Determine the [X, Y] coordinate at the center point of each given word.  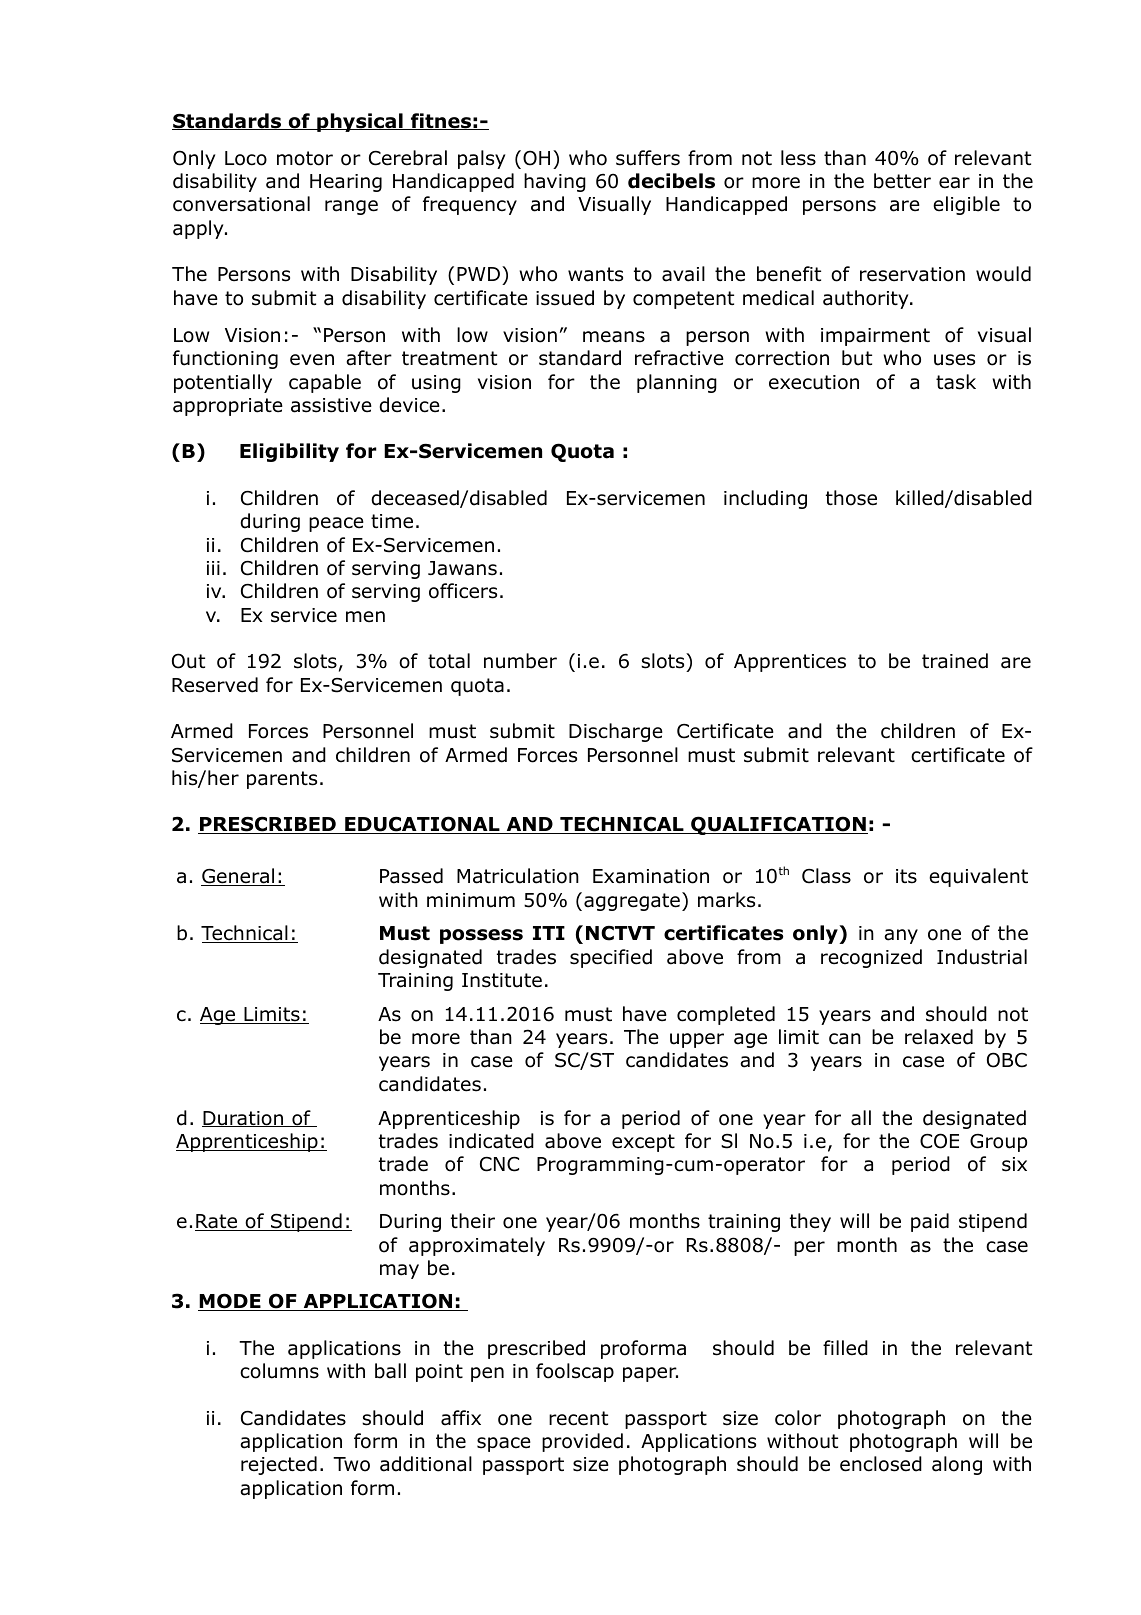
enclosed [881, 1464]
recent [578, 1418]
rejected [279, 1465]
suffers [648, 158]
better [902, 181]
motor [305, 158]
